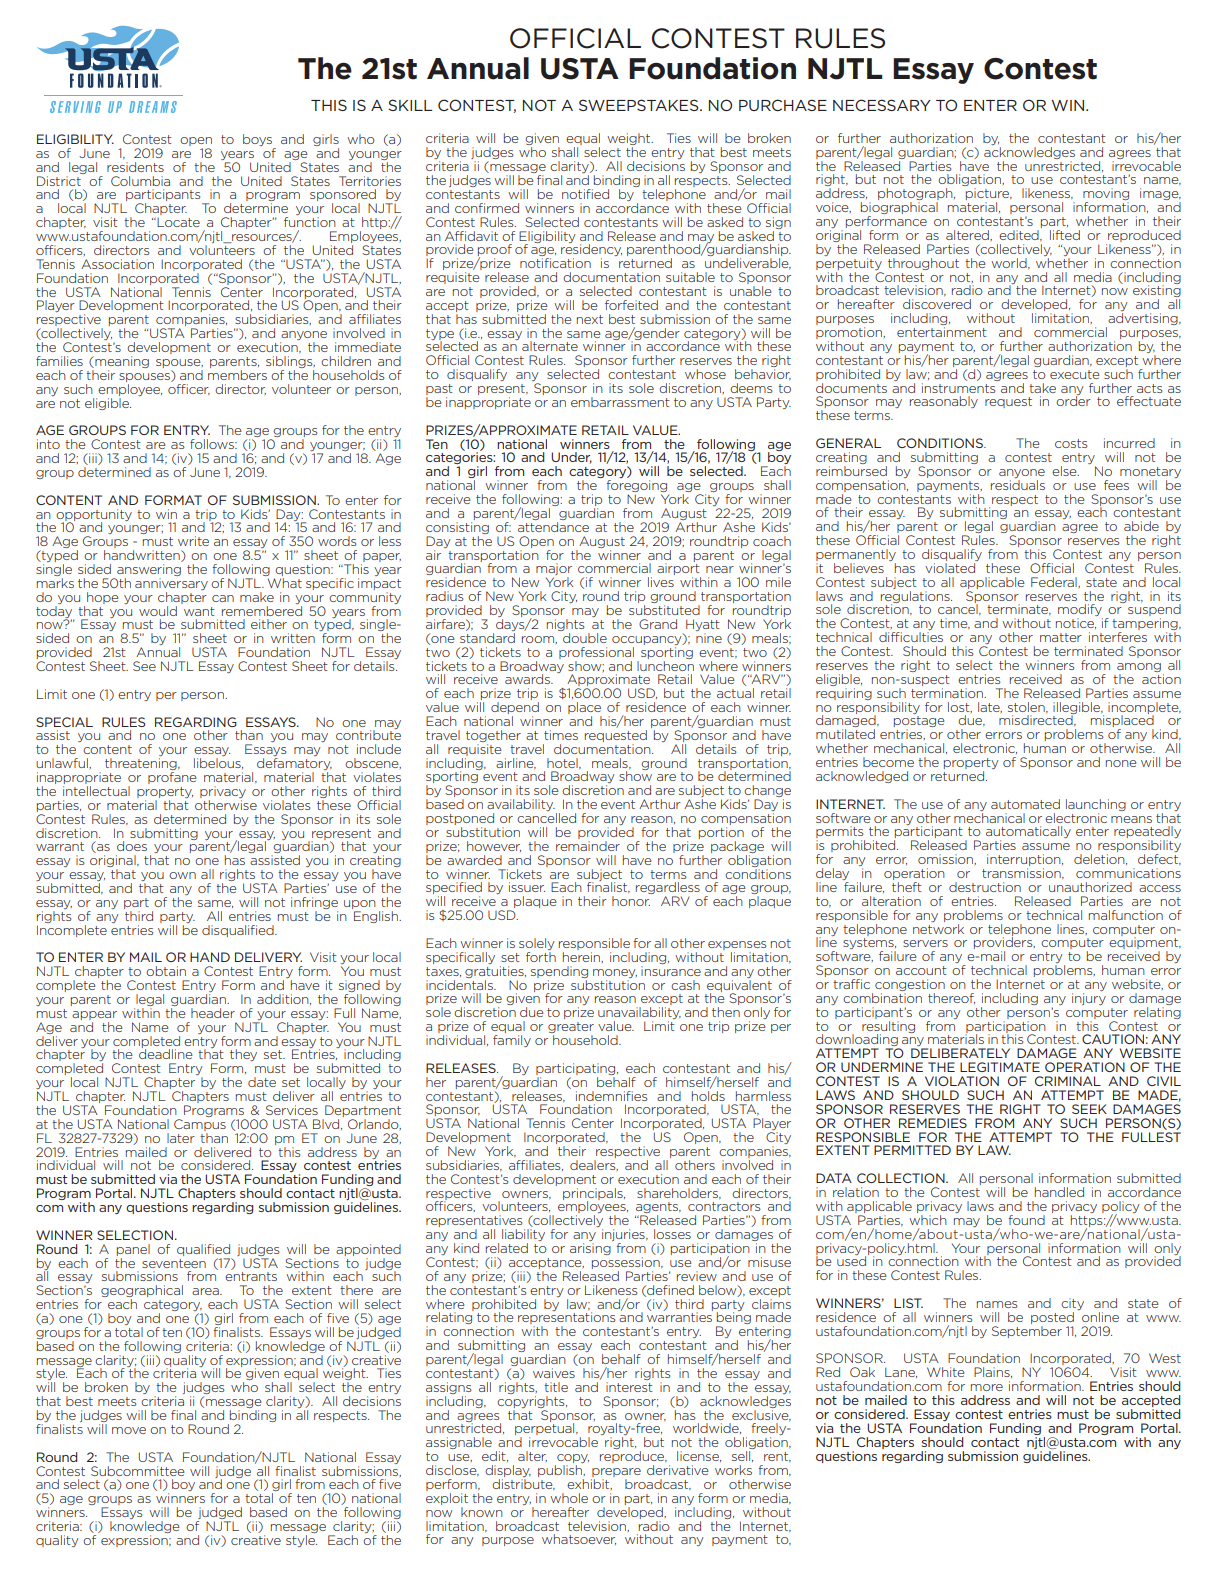  I want to click on automated, so click(1025, 804).
